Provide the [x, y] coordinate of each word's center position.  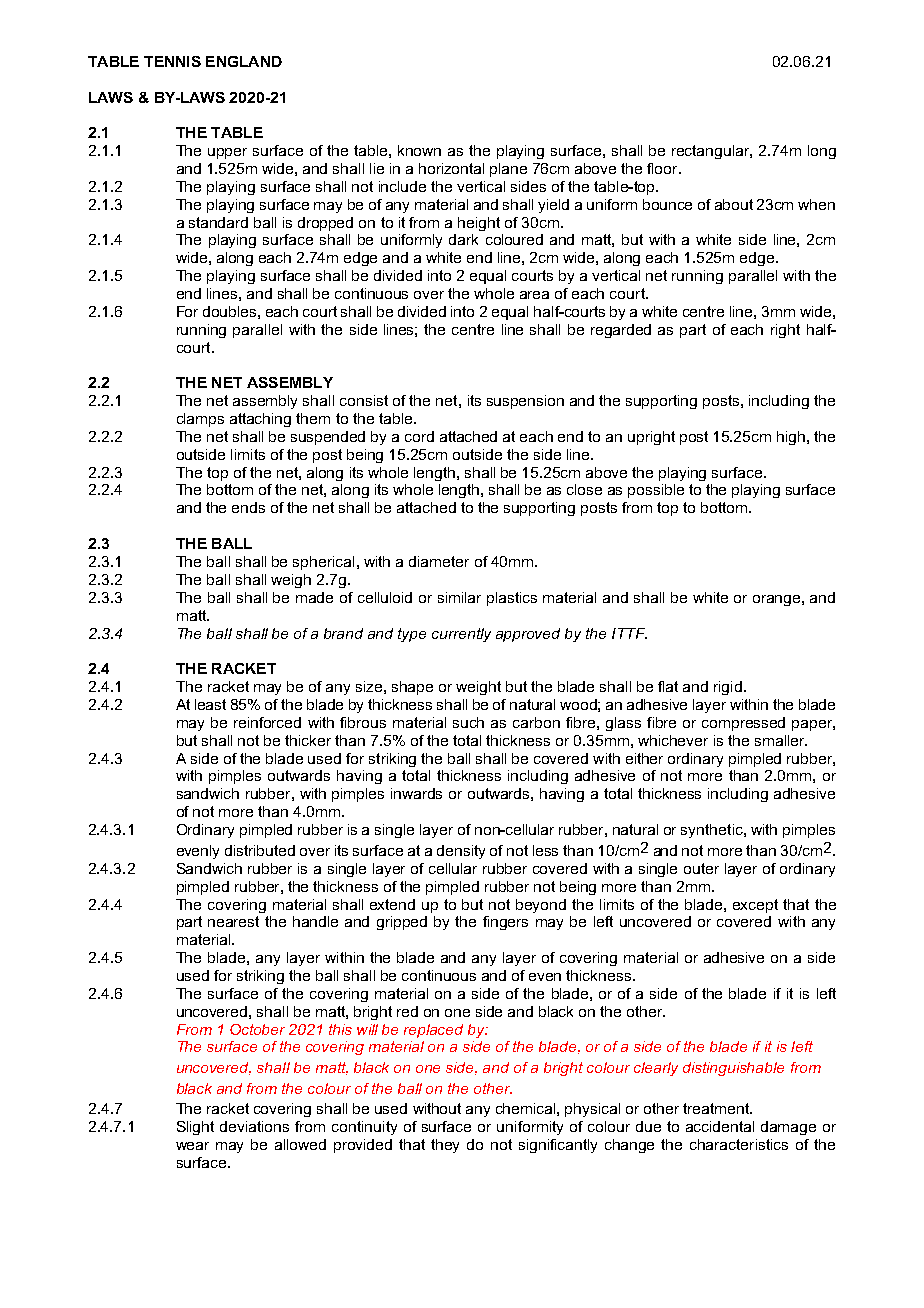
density [461, 852]
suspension [525, 402]
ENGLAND [244, 61]
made [314, 597]
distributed [260, 850]
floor [663, 168]
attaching [260, 420]
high [792, 438]
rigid [728, 688]
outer [701, 868]
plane [508, 170]
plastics [512, 599]
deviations [254, 1126]
